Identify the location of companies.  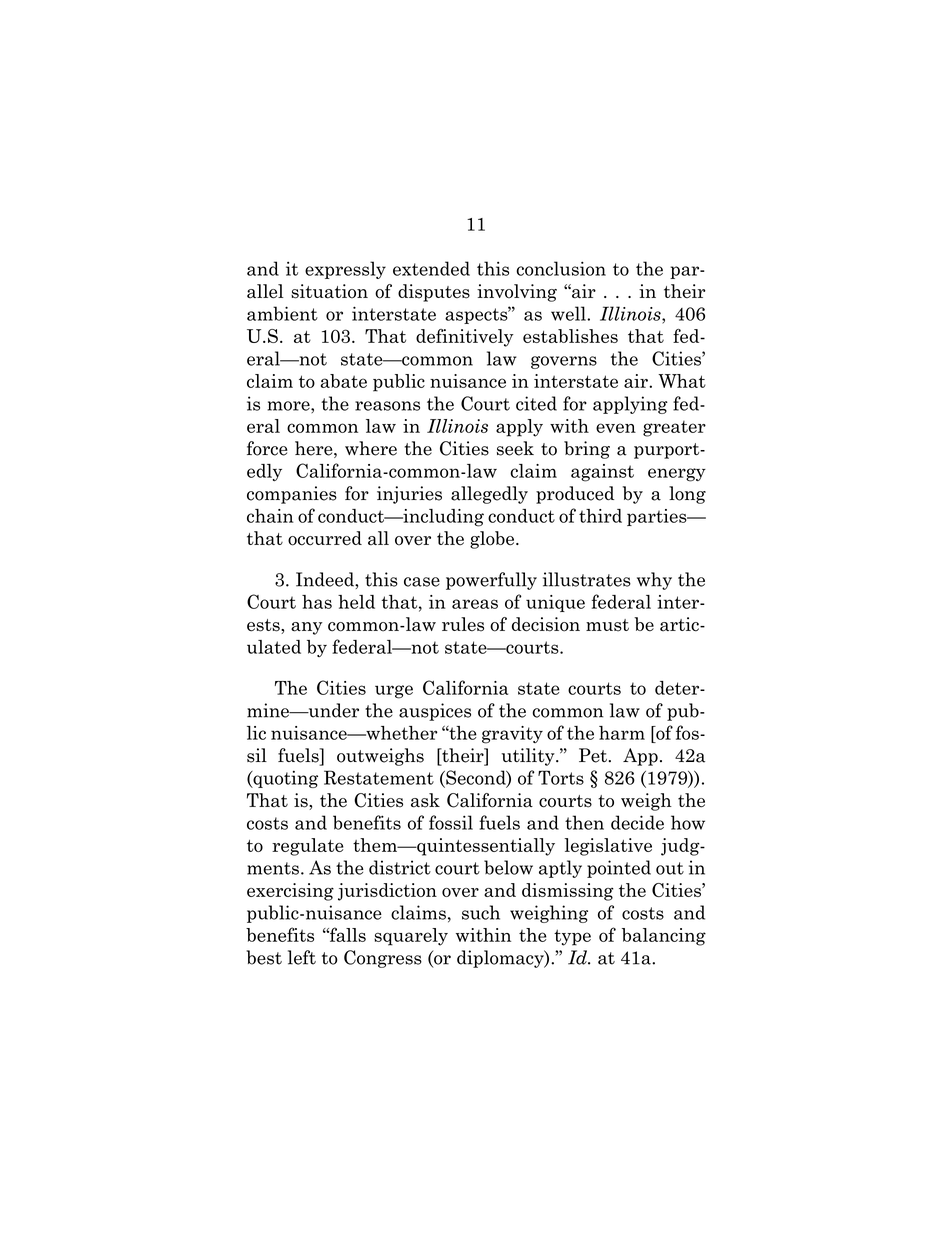
(292, 495).
